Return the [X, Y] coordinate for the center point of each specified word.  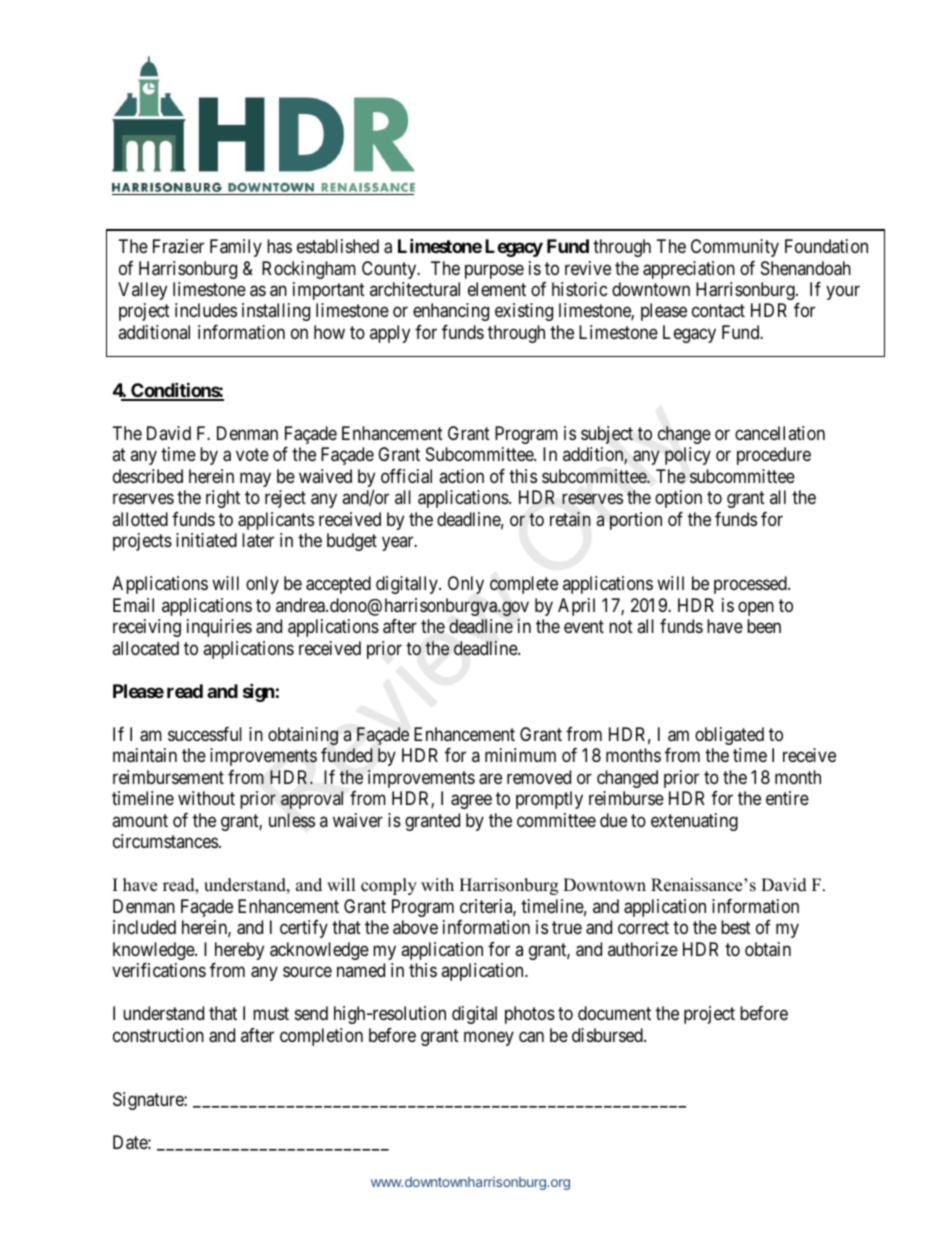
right [223, 499]
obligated [729, 736]
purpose [494, 271]
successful [205, 734]
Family [236, 248]
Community [735, 248]
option [678, 499]
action [461, 476]
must [271, 1013]
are [490, 779]
